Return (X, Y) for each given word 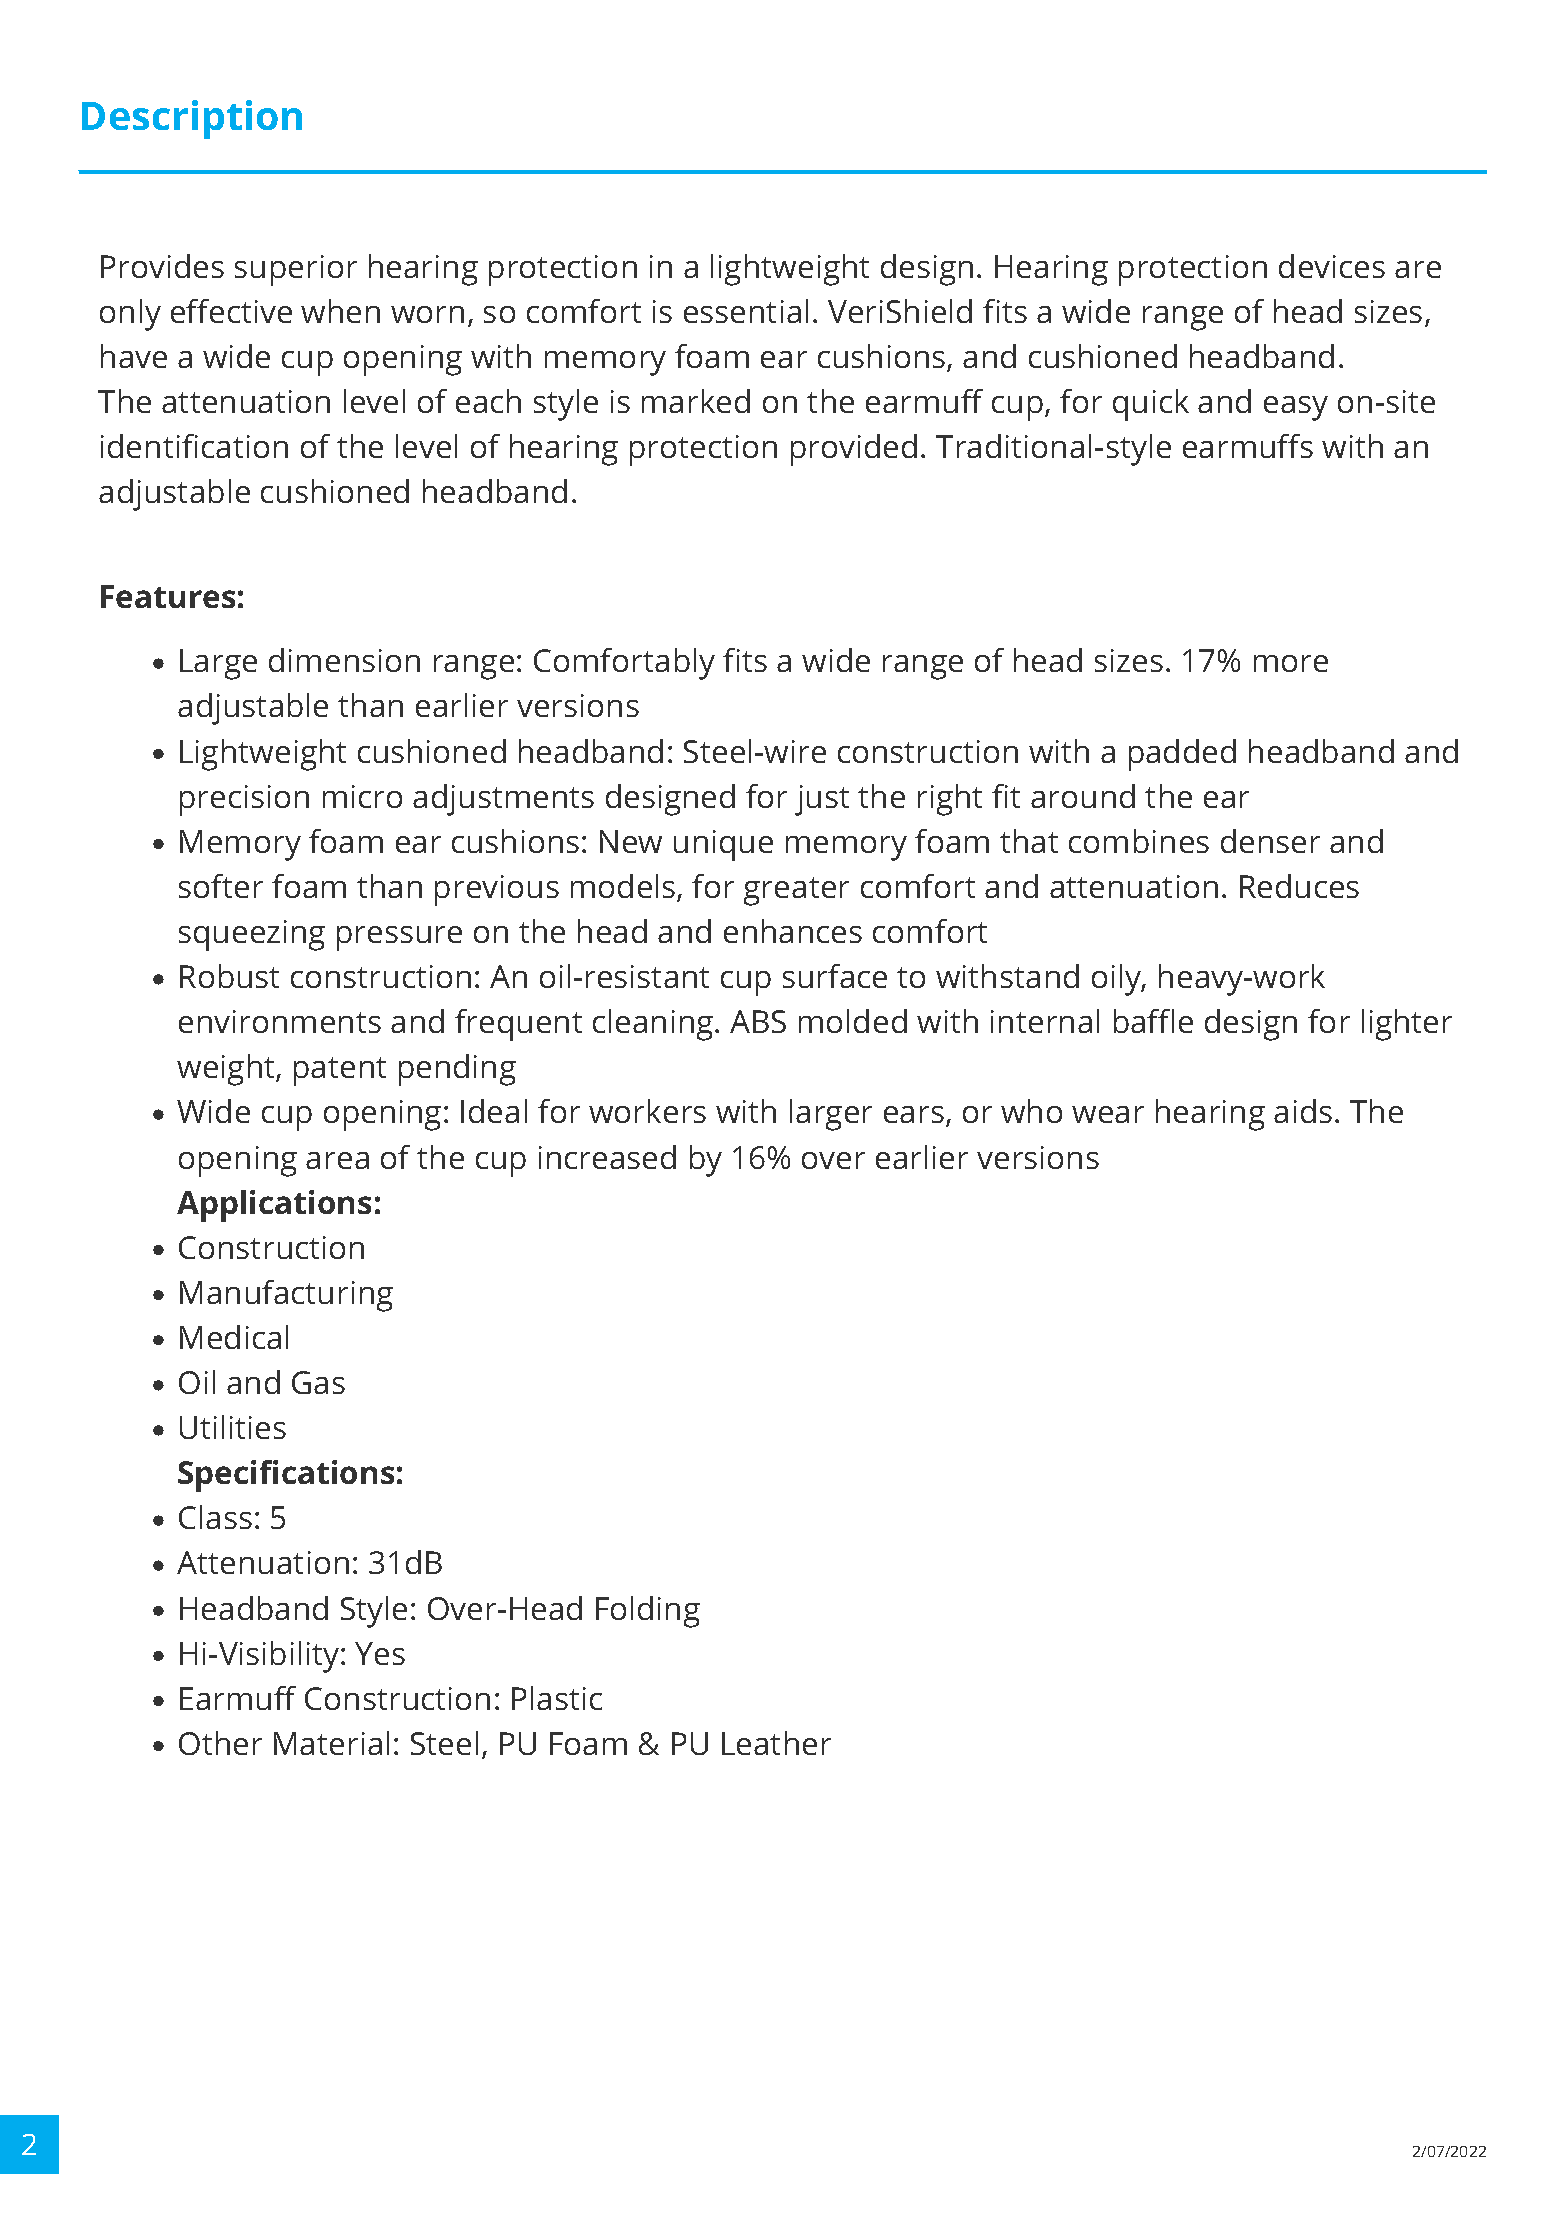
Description (192, 119)
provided (854, 450)
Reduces (1299, 886)
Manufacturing (286, 1296)
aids (1303, 1111)
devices (1332, 266)
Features (168, 596)
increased (607, 1157)
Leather (776, 1743)
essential (746, 311)
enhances (793, 931)
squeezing (252, 935)
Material (331, 1743)
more (1291, 663)
